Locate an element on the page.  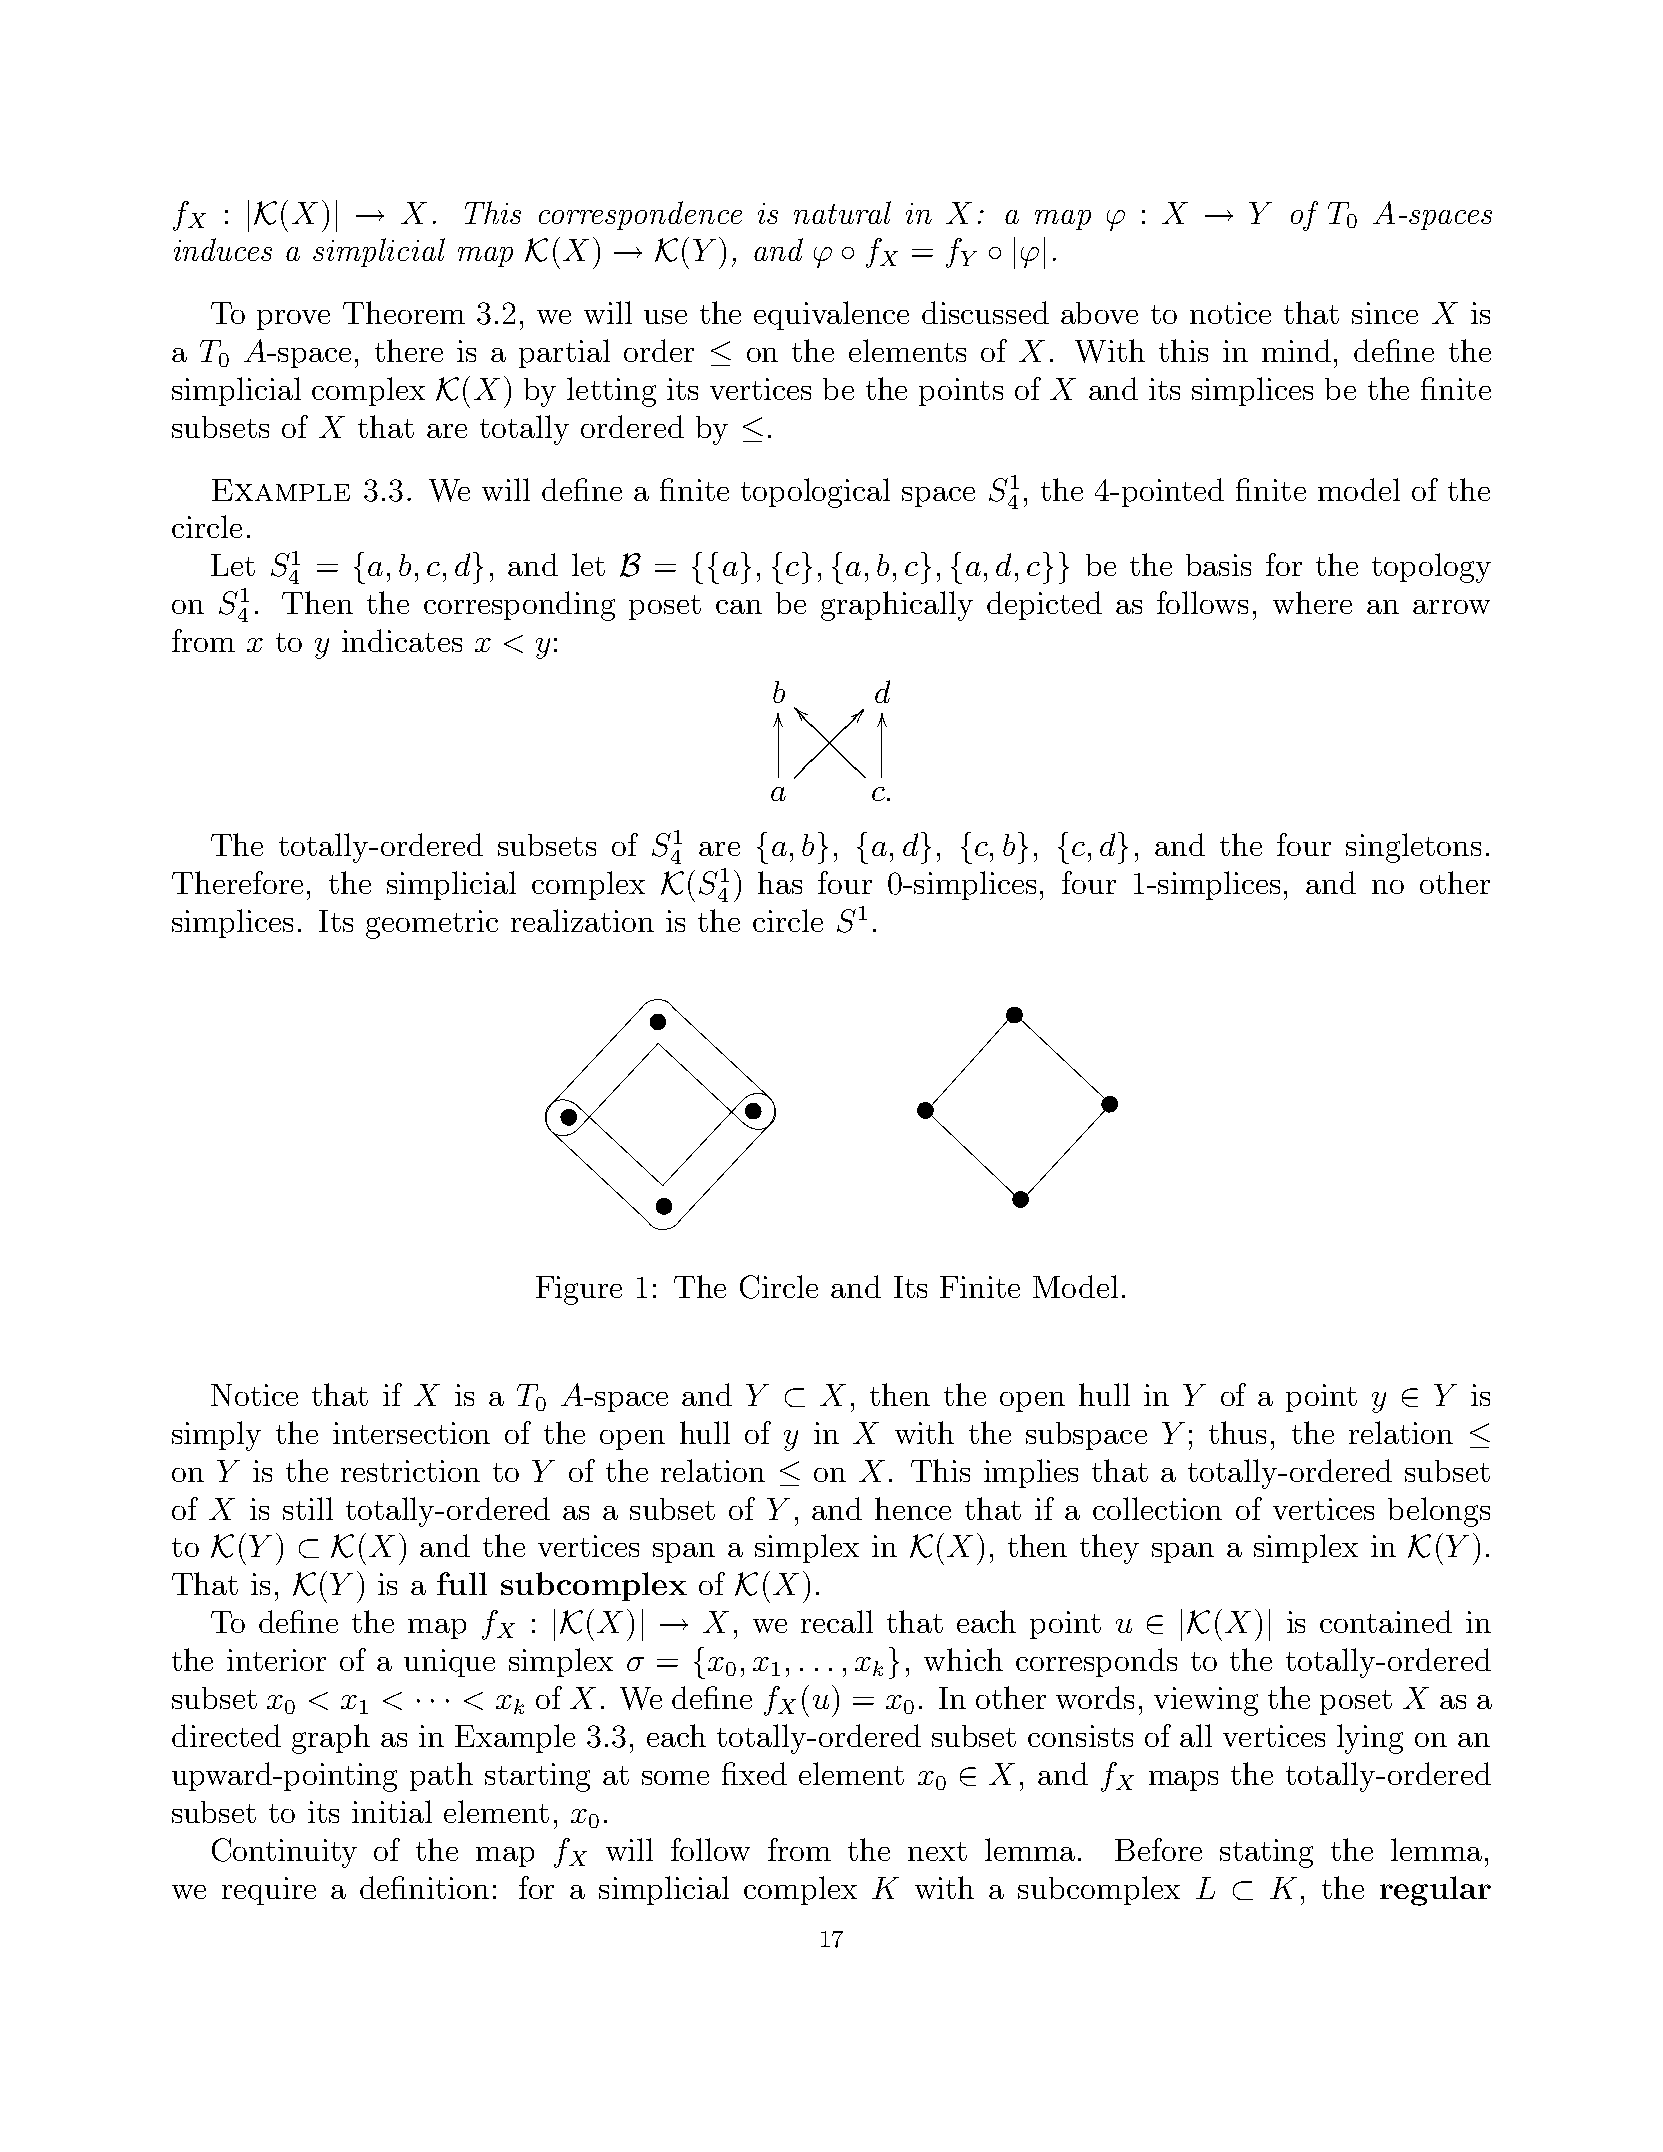
thus is located at coordinates (1237, 1432).
